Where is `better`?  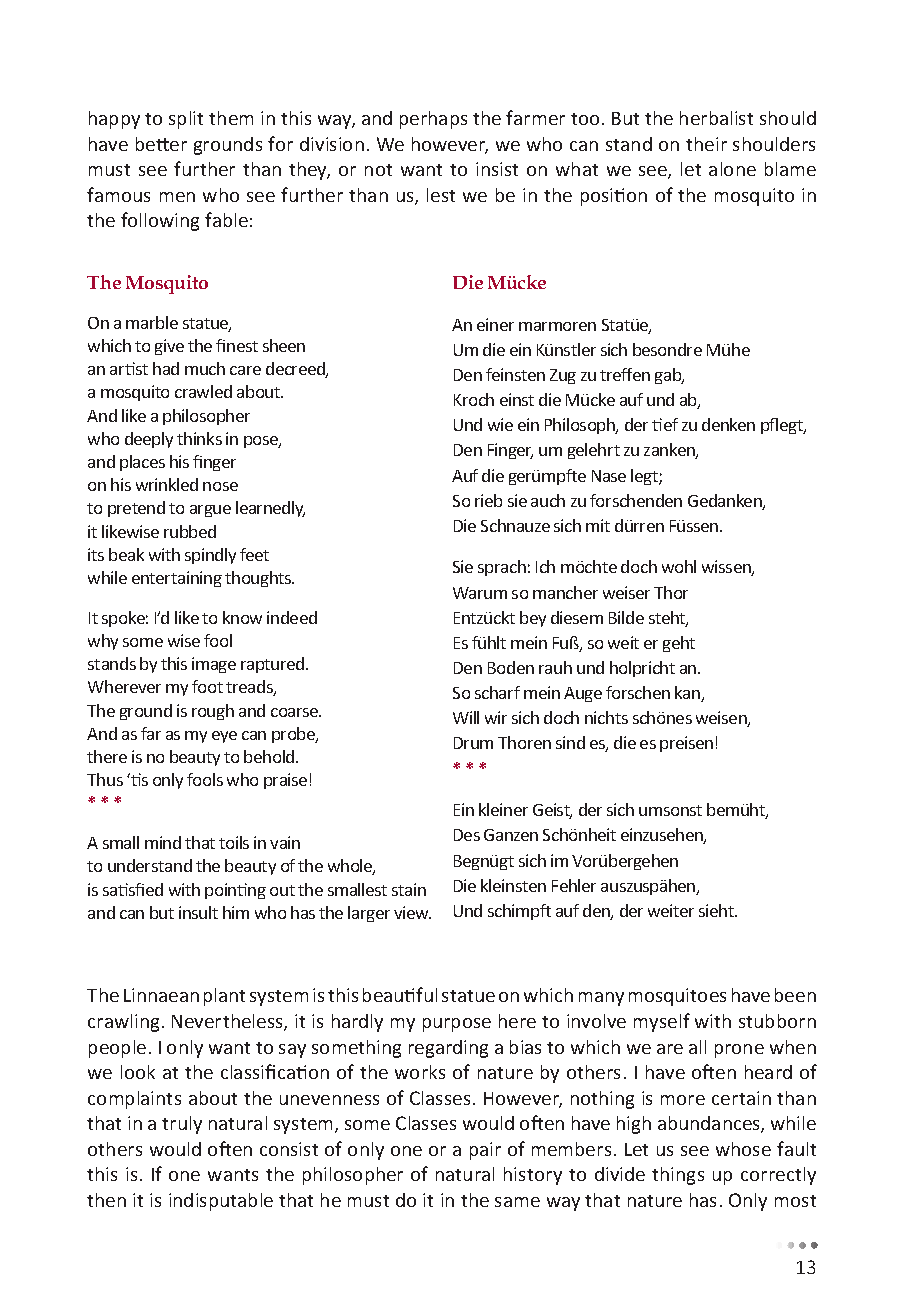
better is located at coordinates (161, 144).
